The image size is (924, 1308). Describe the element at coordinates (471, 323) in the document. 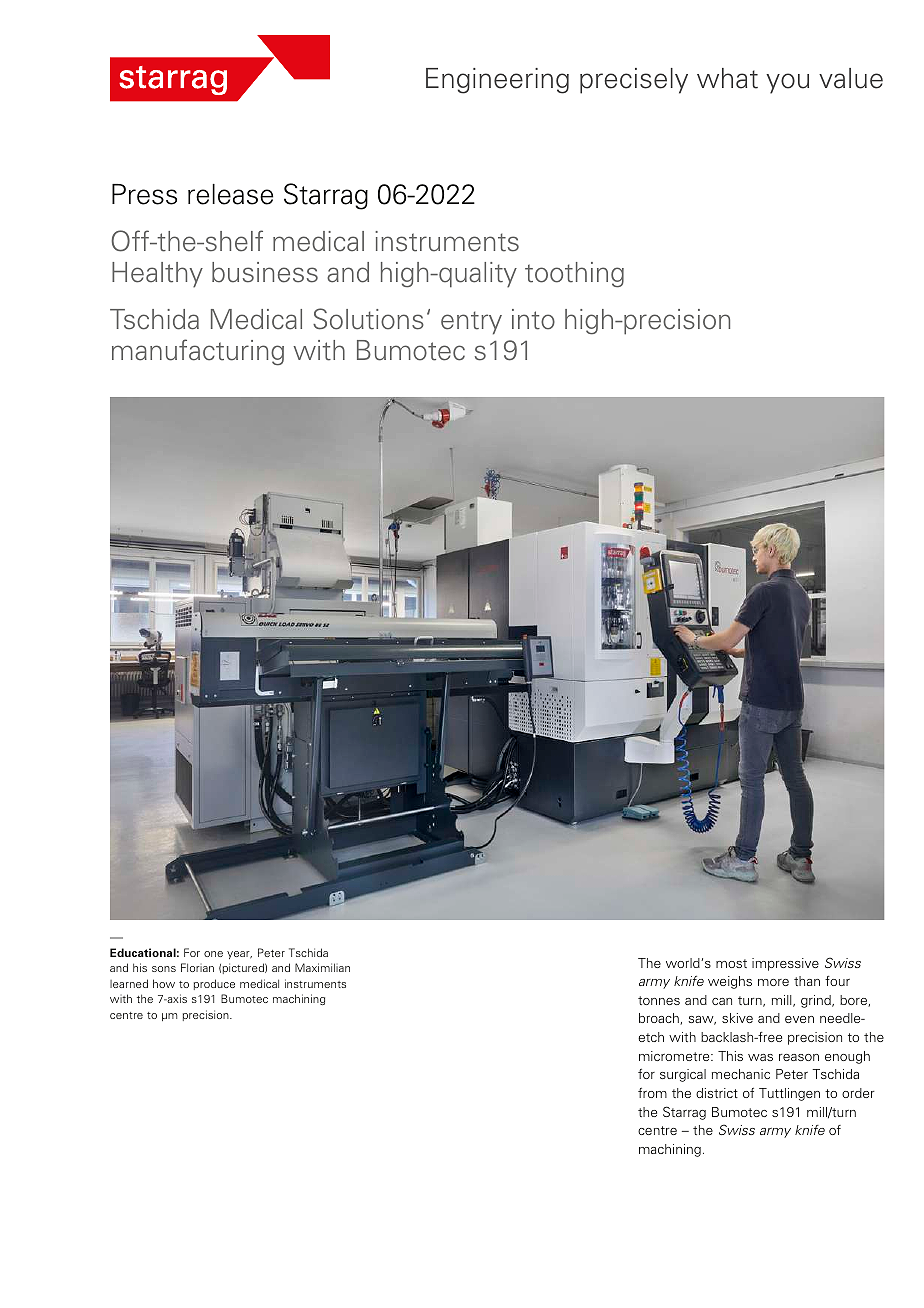

I see `entry` at that location.
